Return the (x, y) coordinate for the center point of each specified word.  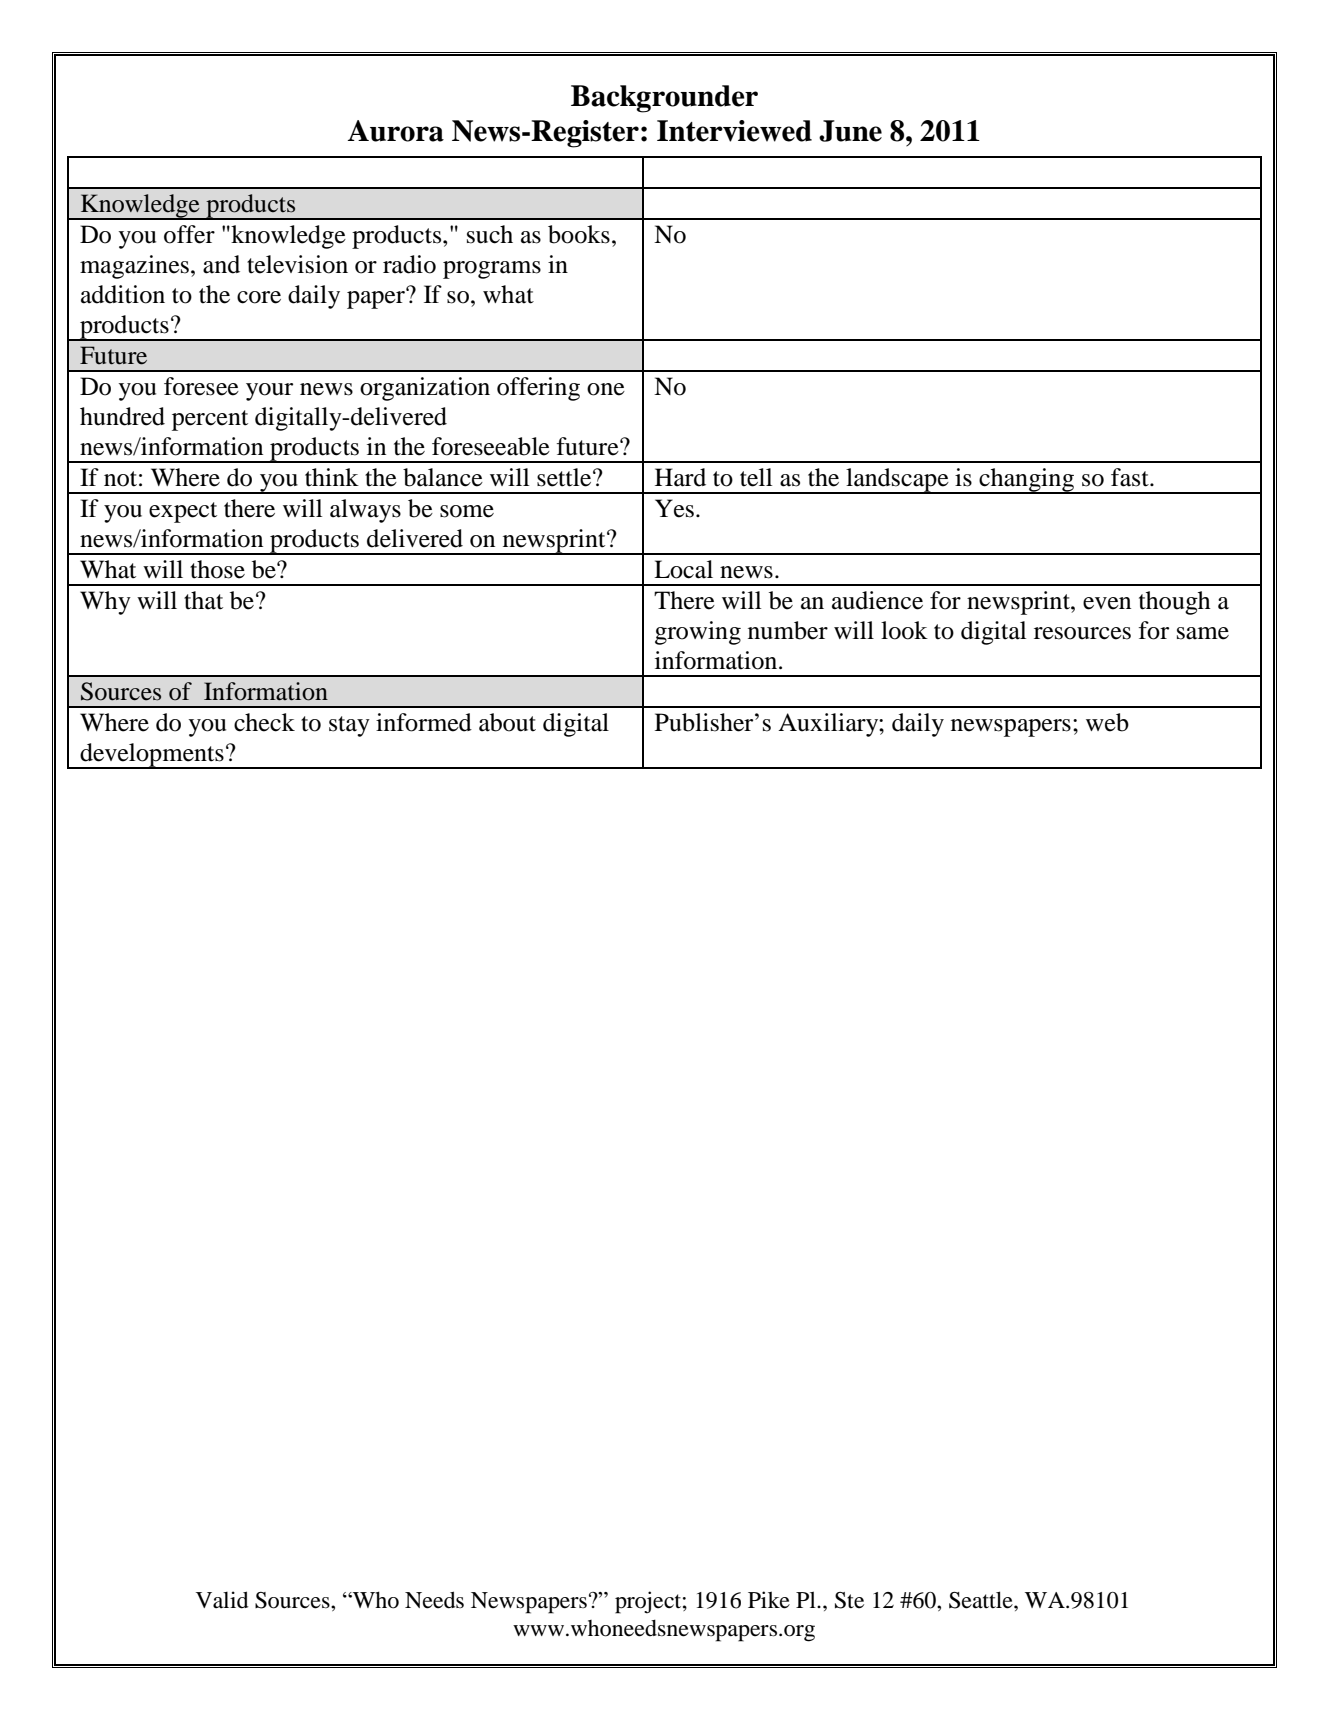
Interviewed (734, 131)
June (850, 131)
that (203, 600)
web (1107, 722)
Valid (222, 1600)
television (297, 264)
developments (152, 756)
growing (698, 633)
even (1107, 603)
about (507, 722)
